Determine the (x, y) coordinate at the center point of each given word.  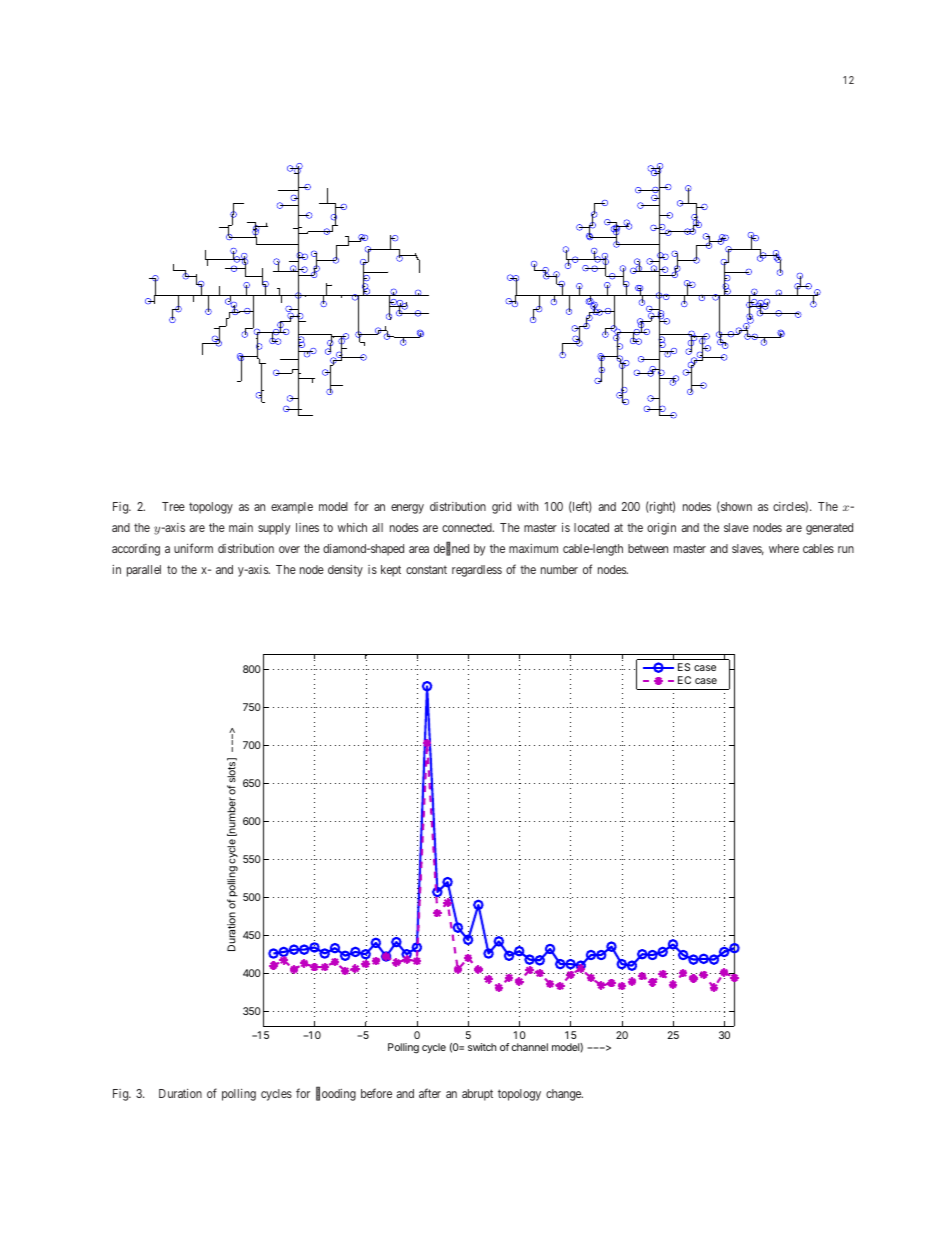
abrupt (477, 1095)
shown (735, 507)
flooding (336, 1094)
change (564, 1095)
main (241, 527)
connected (468, 527)
